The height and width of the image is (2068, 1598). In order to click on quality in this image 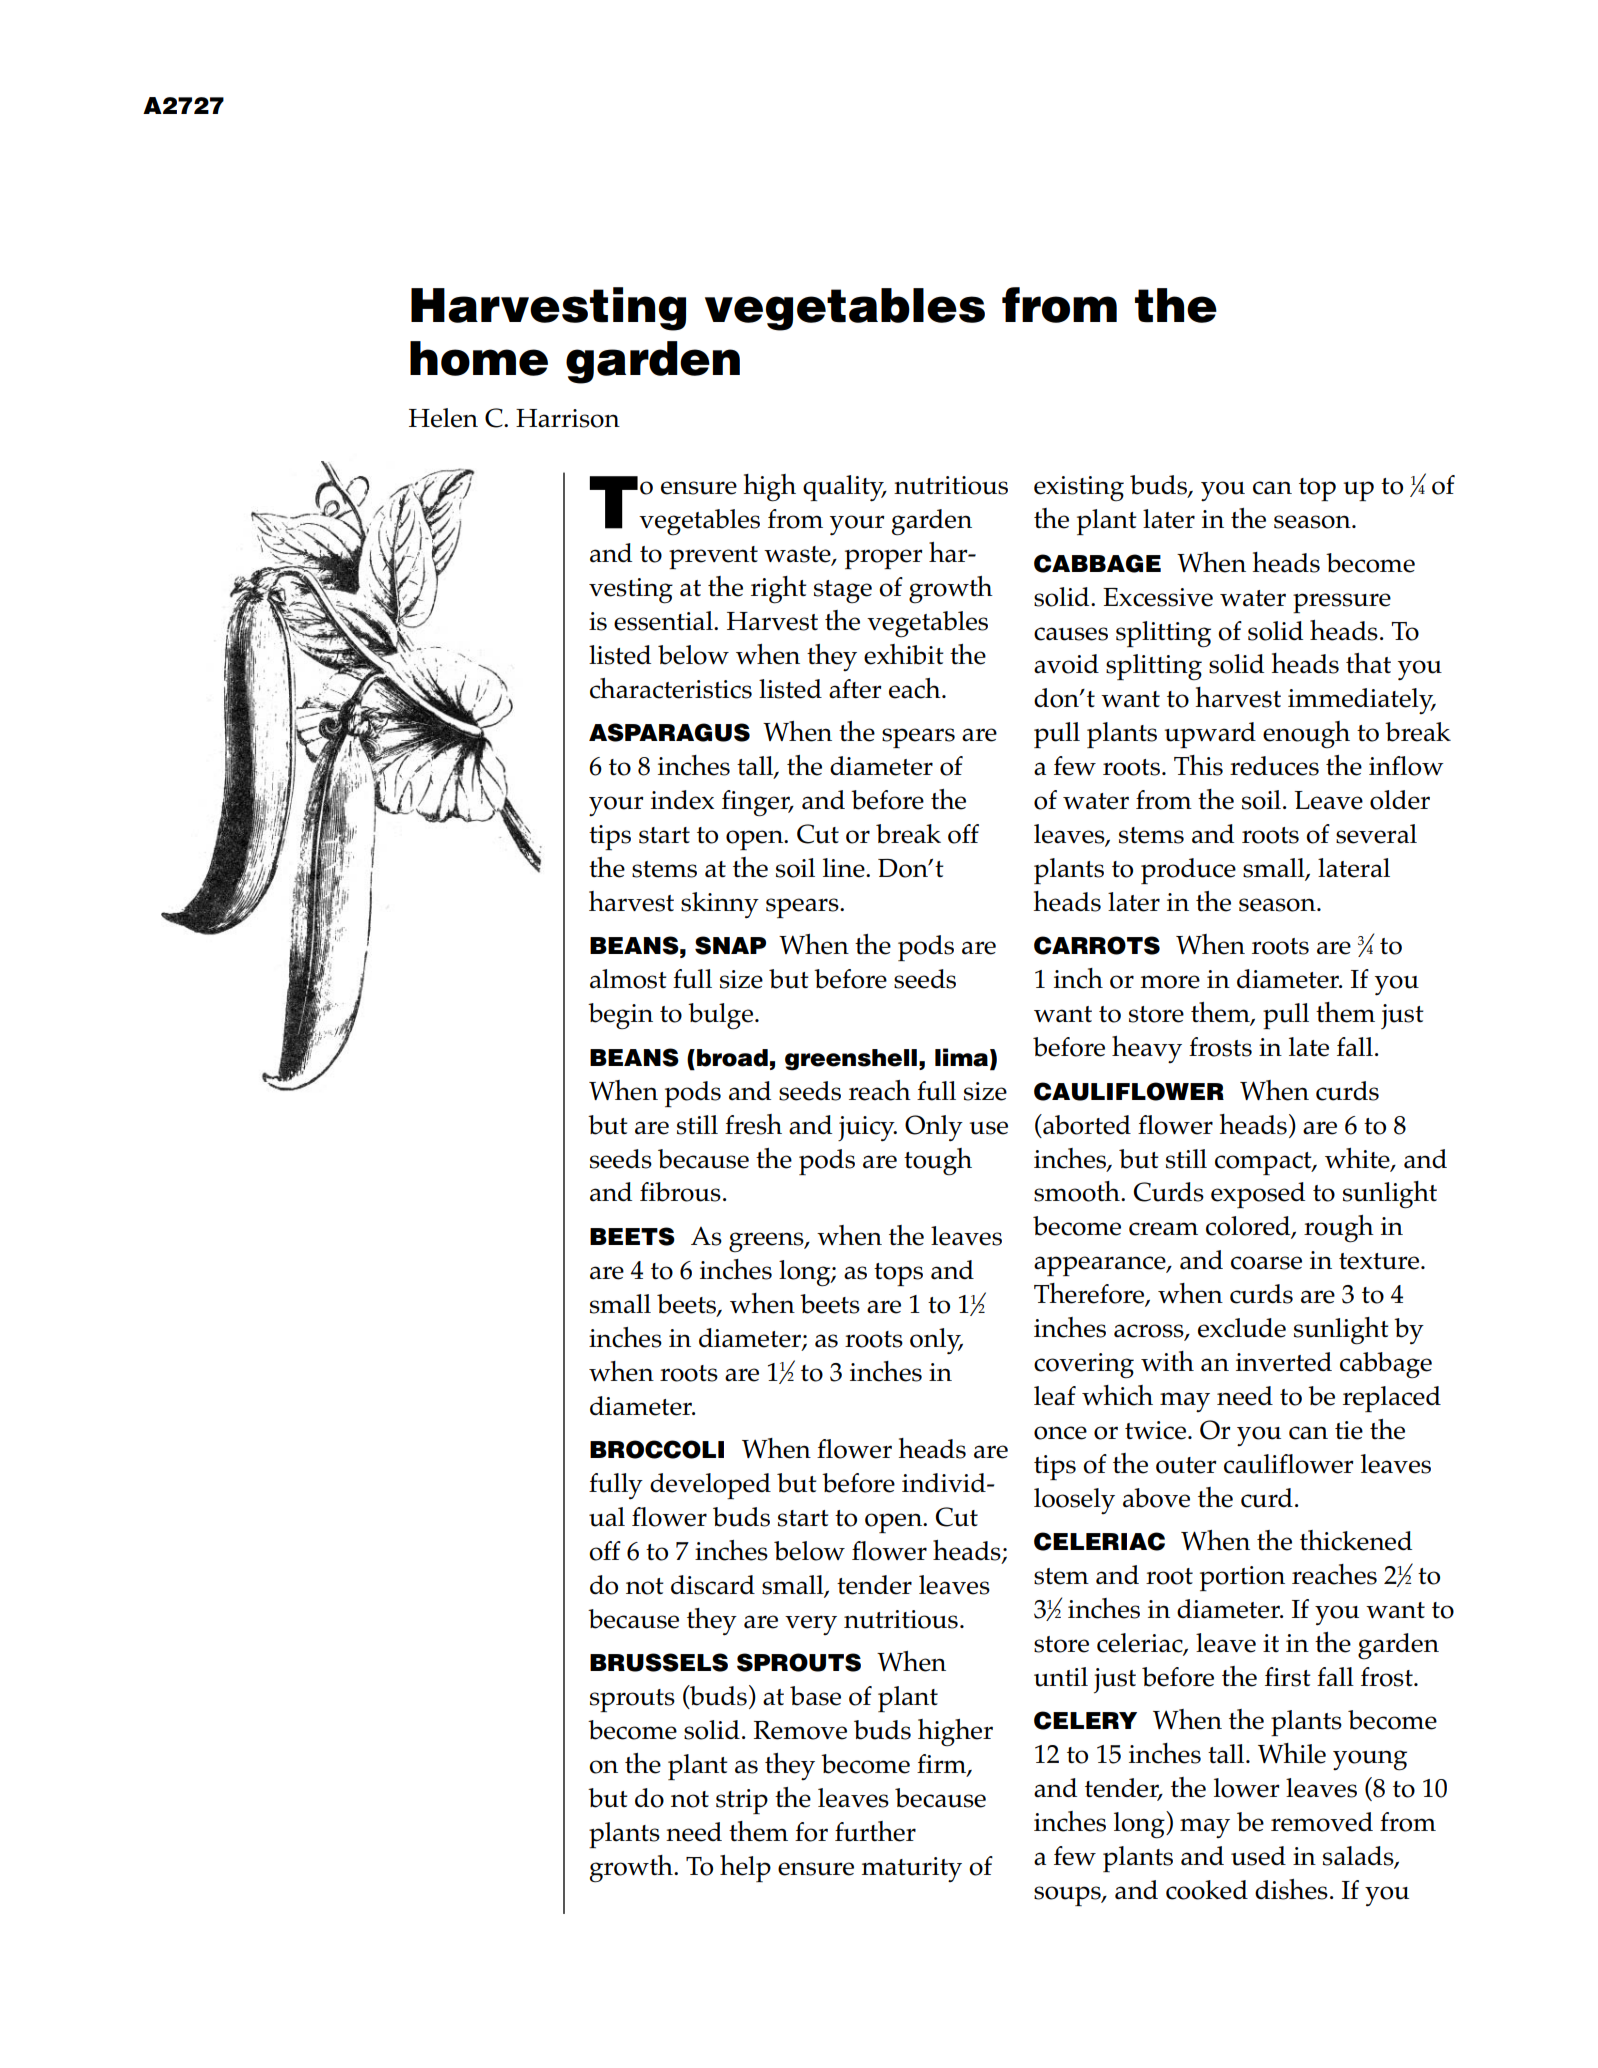, I will do `click(844, 488)`.
